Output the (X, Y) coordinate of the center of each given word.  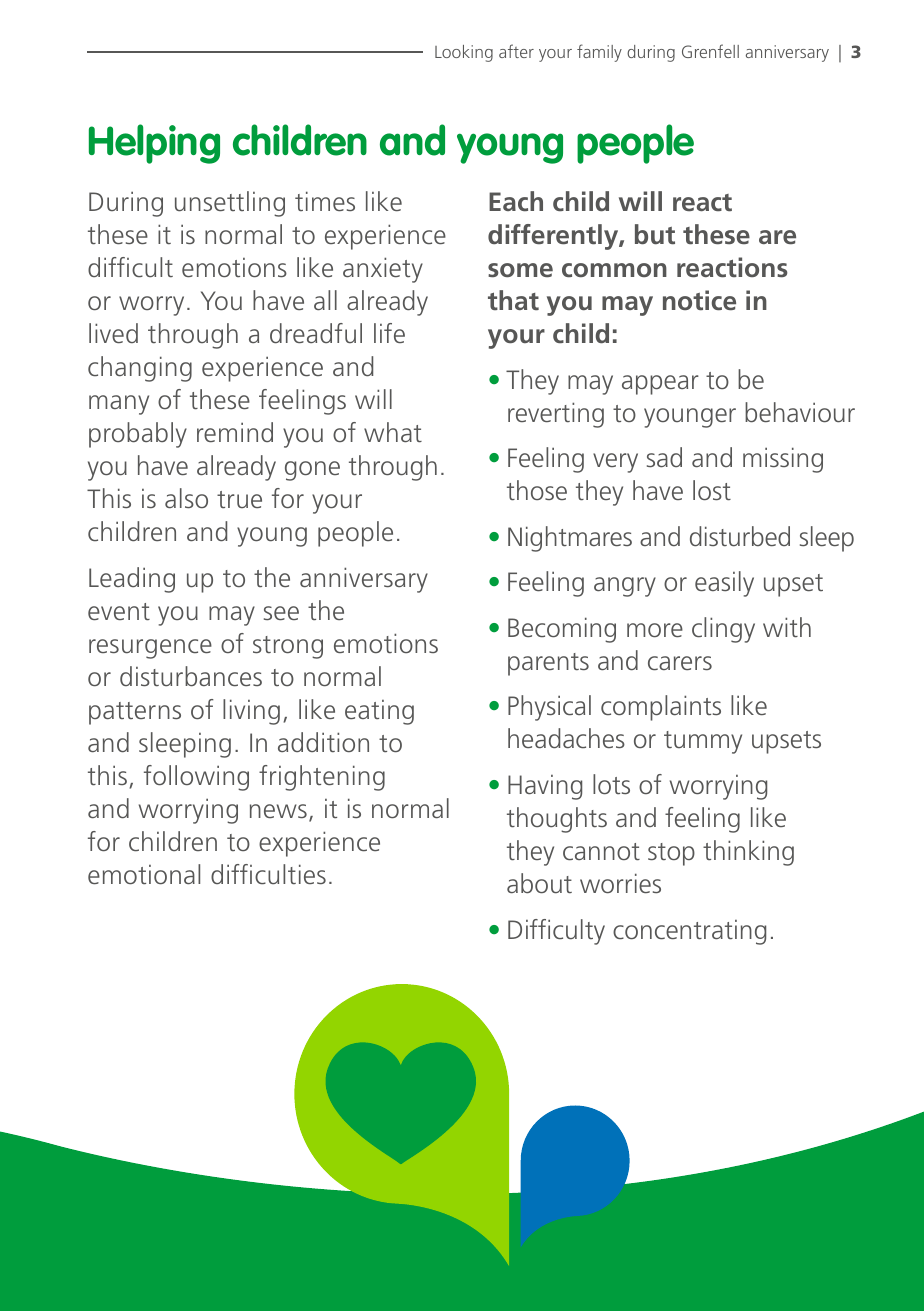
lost (712, 490)
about (539, 883)
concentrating (689, 932)
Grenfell (710, 51)
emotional (144, 874)
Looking (464, 53)
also (186, 498)
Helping (154, 144)
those (537, 490)
